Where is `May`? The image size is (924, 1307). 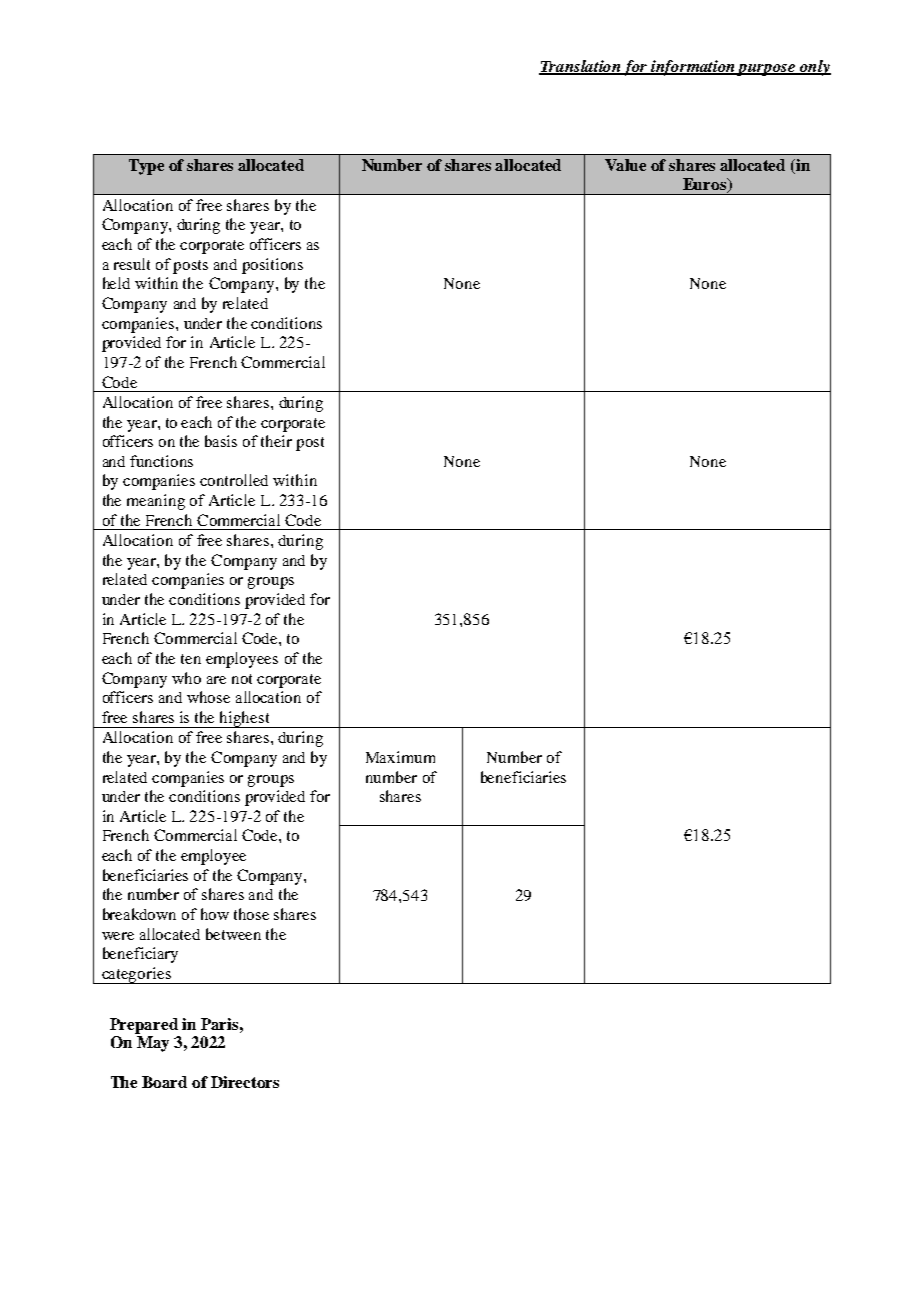
May is located at coordinates (153, 1044).
